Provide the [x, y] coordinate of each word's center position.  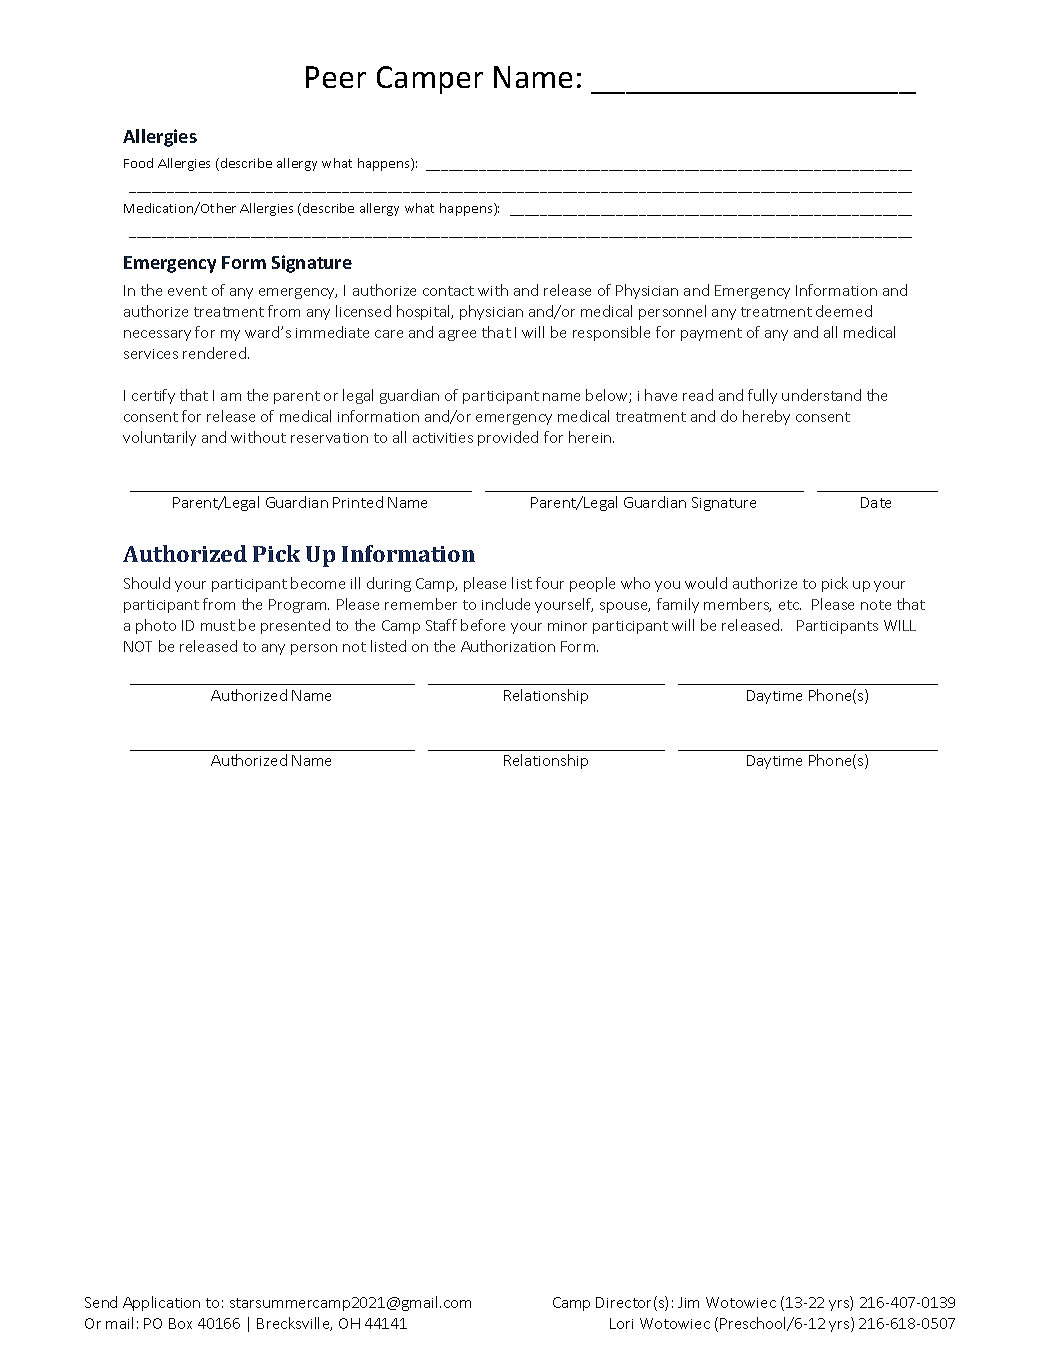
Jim [688, 1302]
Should [147, 583]
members [737, 605]
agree [457, 335]
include [506, 604]
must [218, 626]
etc [790, 605]
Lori [621, 1323]
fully [762, 396]
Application [161, 1303]
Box [180, 1323]
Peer [336, 77]
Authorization [508, 646]
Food [138, 163]
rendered [214, 353]
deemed [844, 311]
